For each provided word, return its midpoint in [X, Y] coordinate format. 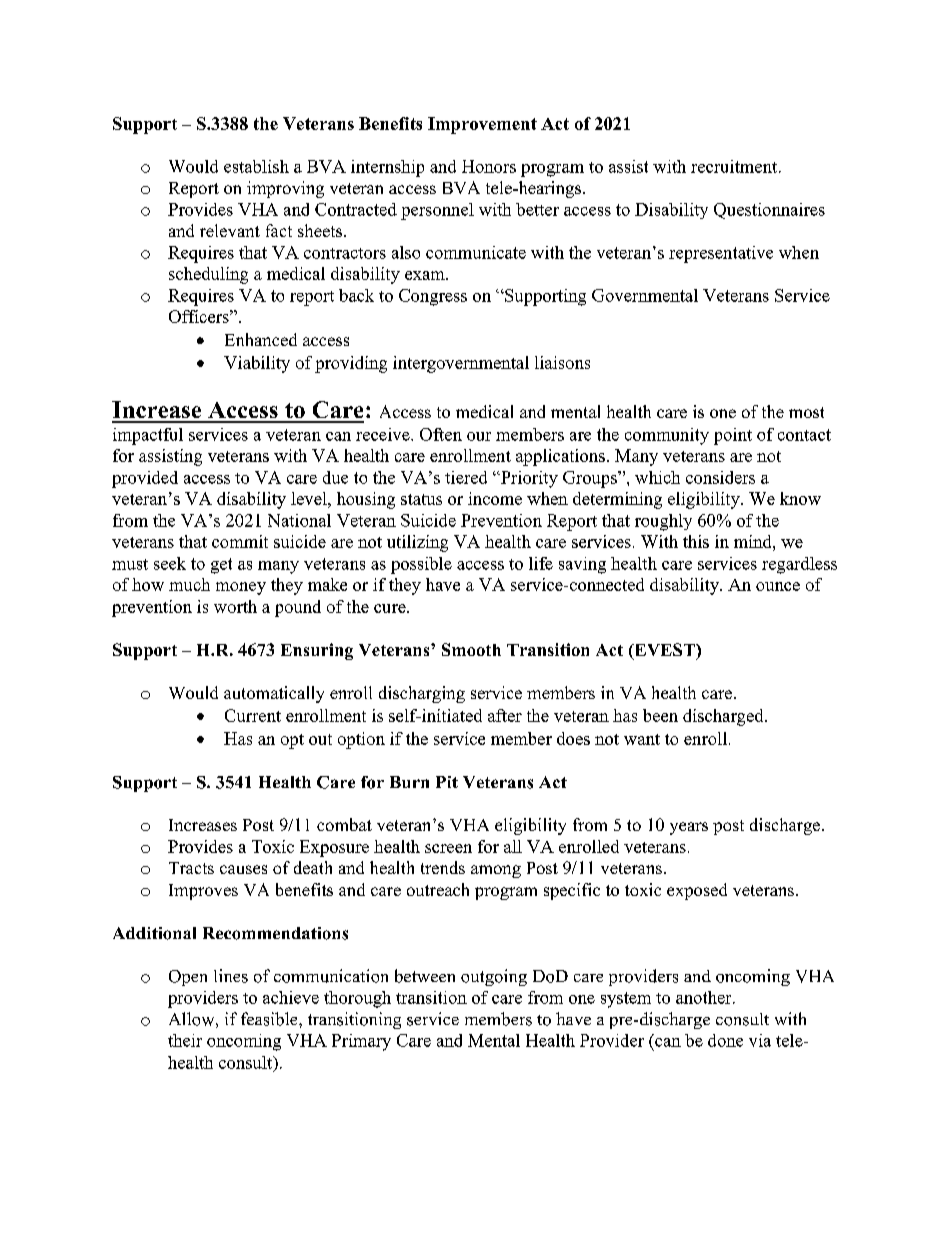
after [505, 715]
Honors [489, 166]
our [479, 436]
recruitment [735, 166]
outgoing [494, 977]
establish [256, 166]
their [185, 1040]
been [660, 715]
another [705, 997]
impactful [148, 436]
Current [253, 715]
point [733, 436]
